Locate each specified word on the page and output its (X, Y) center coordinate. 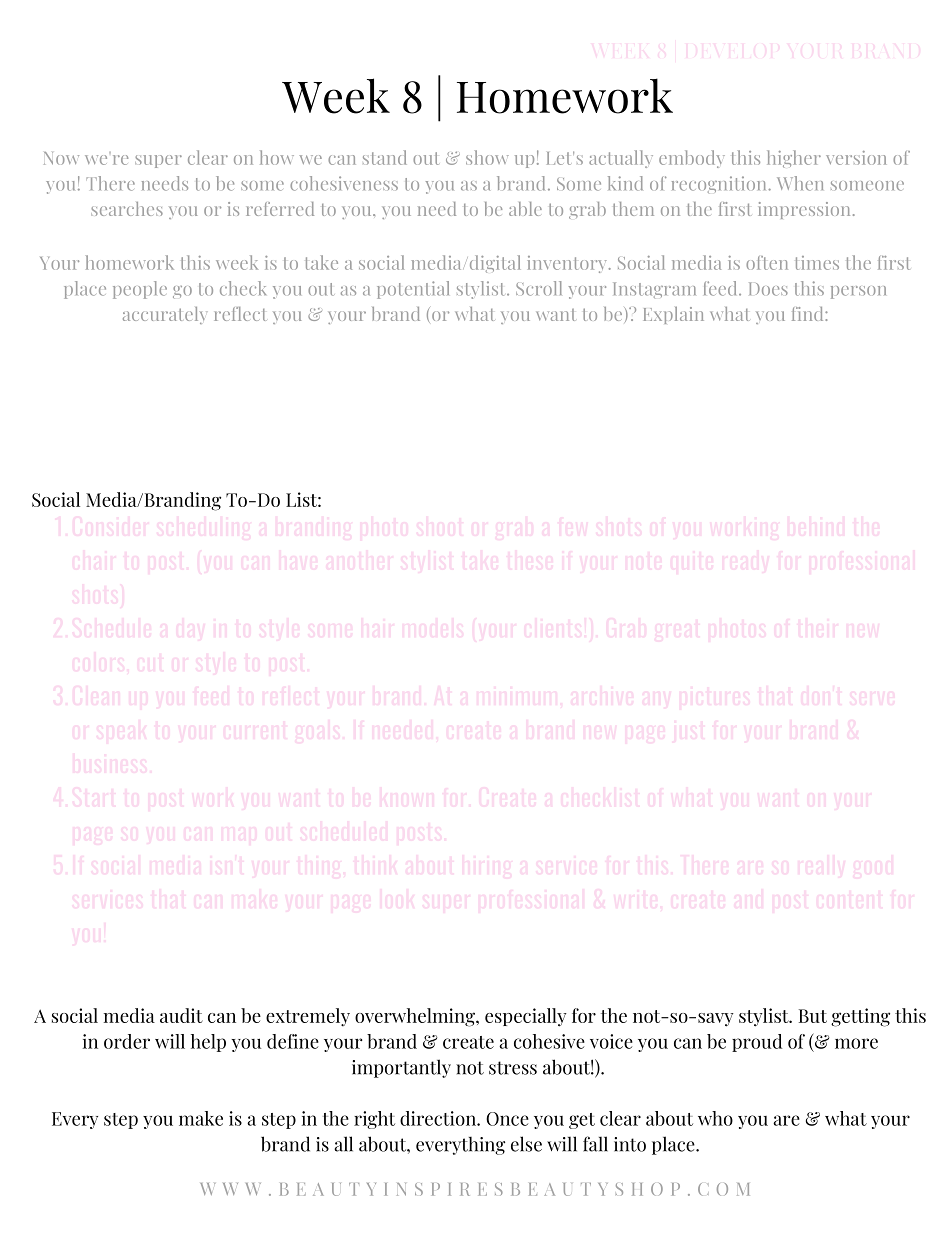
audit (181, 1015)
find (809, 314)
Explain (673, 315)
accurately (165, 315)
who (715, 1118)
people (140, 290)
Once (507, 1119)
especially (526, 1017)
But (813, 1016)
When (800, 183)
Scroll (539, 288)
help (208, 1043)
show (487, 157)
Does (768, 289)
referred (280, 209)
